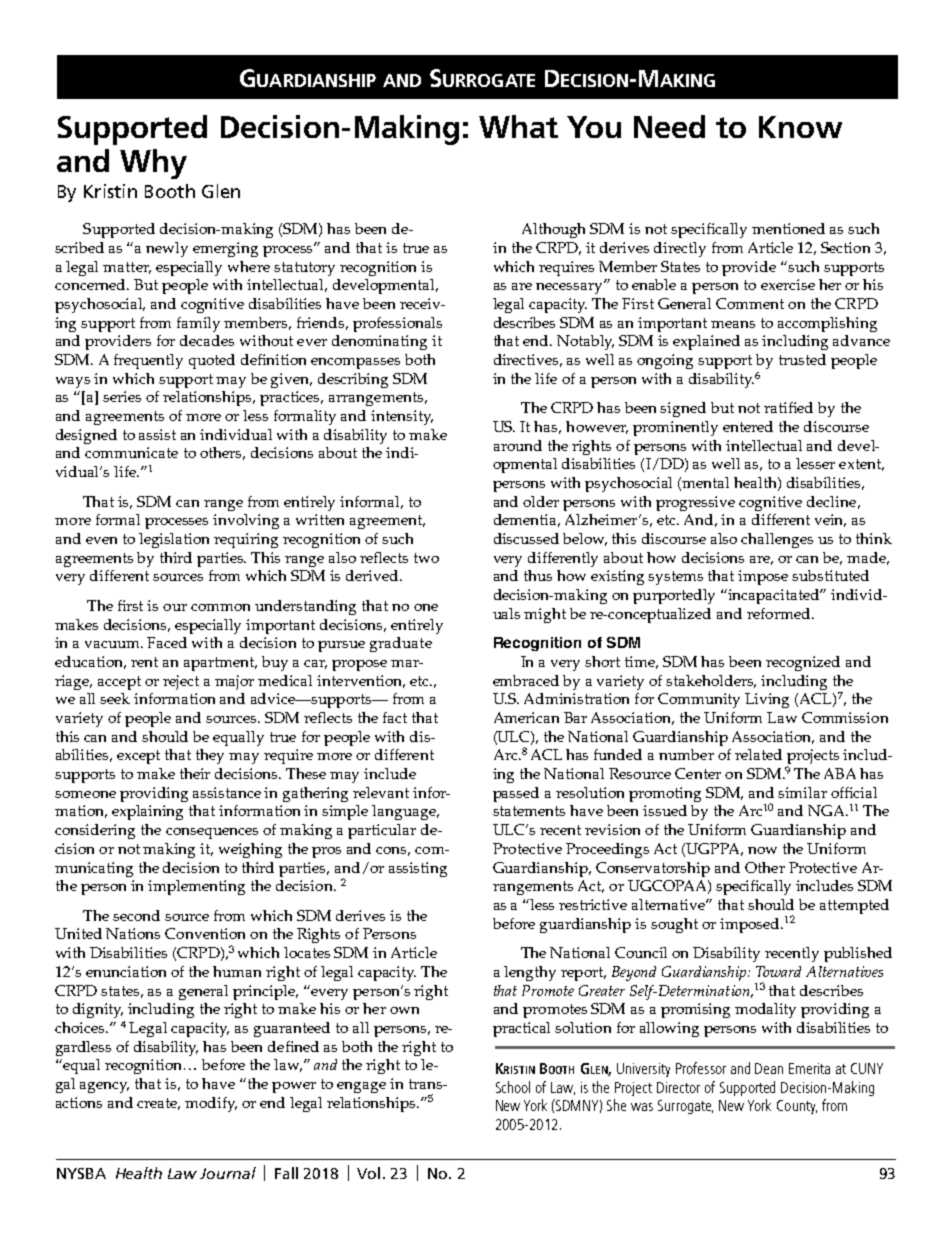 The width and height of the document is (952, 1233). What do you see at coordinates (195, 773) in the document?
I see `their` at bounding box center [195, 773].
